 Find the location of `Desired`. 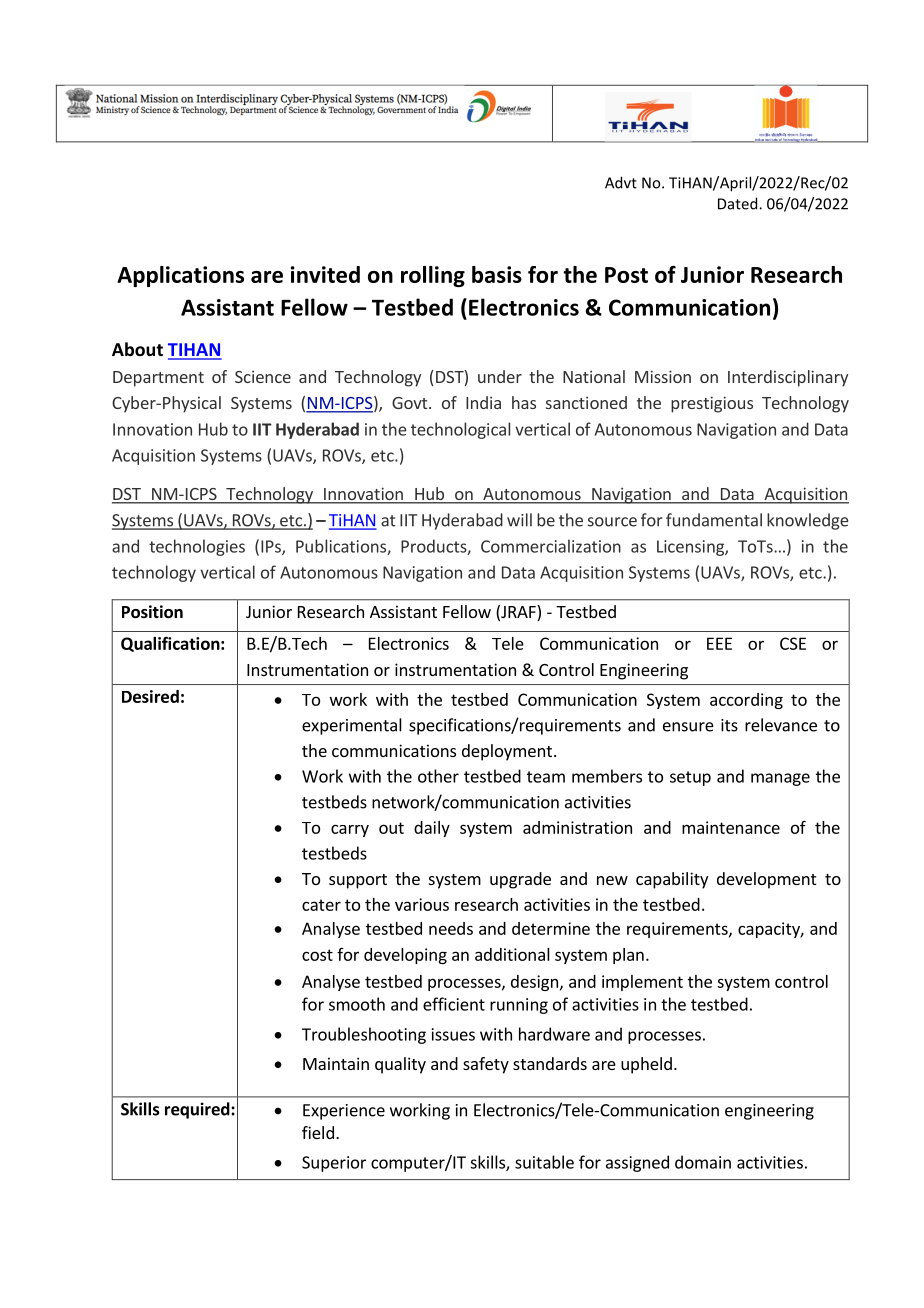

Desired is located at coordinates (150, 696).
